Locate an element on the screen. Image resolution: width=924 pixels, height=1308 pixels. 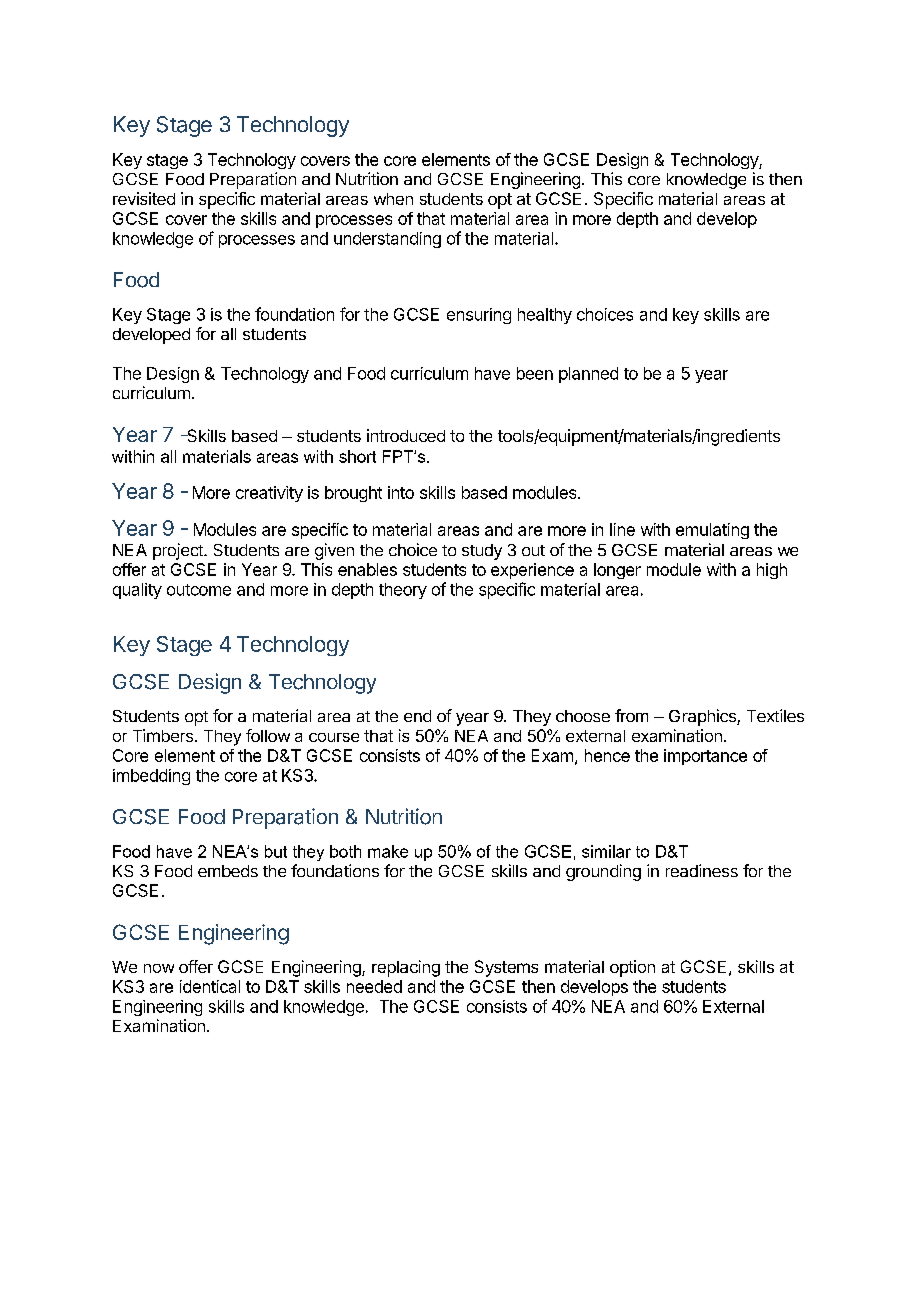
when is located at coordinates (393, 199).
